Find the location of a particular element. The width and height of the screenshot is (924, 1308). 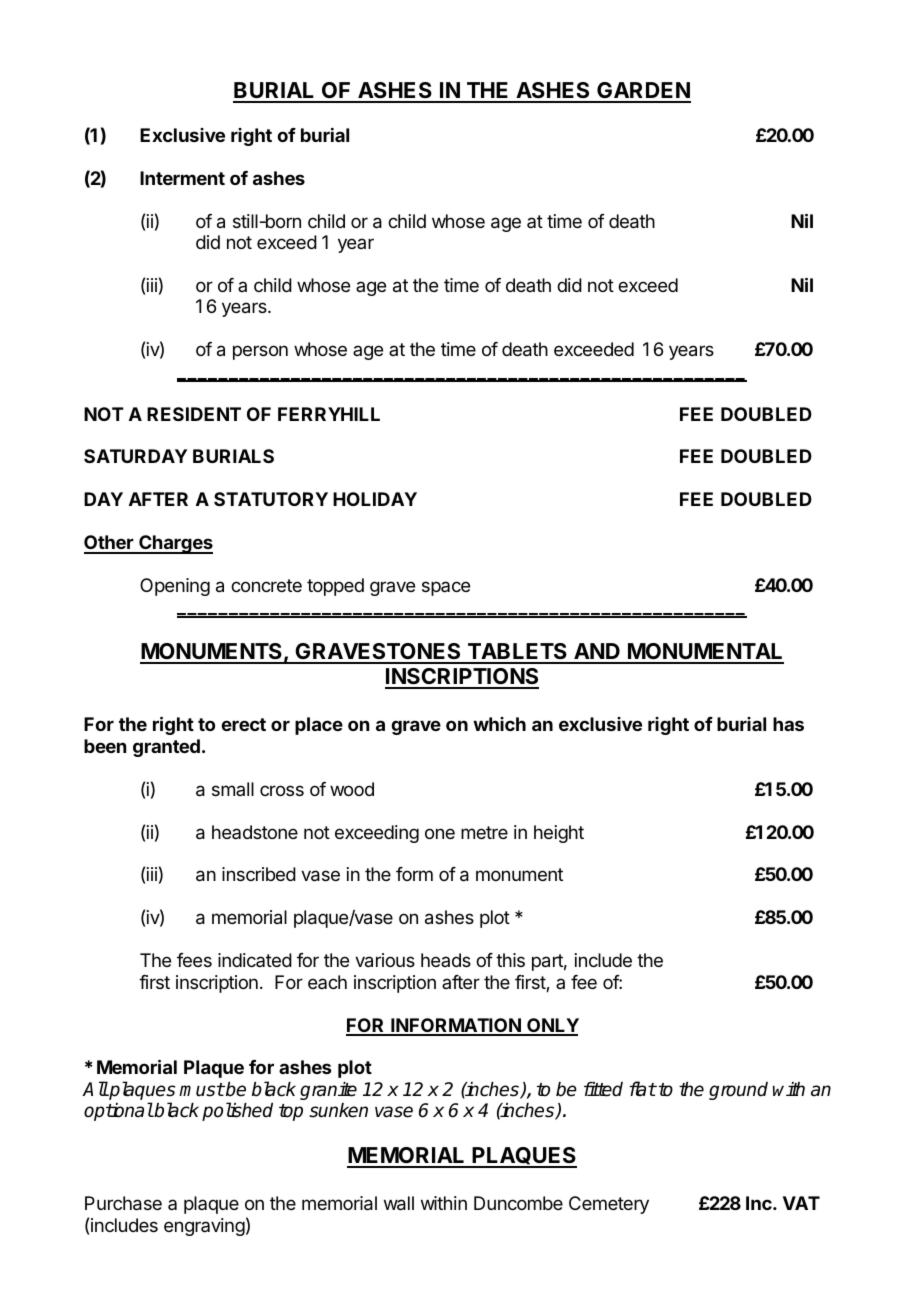

GARDEN is located at coordinates (643, 92).
